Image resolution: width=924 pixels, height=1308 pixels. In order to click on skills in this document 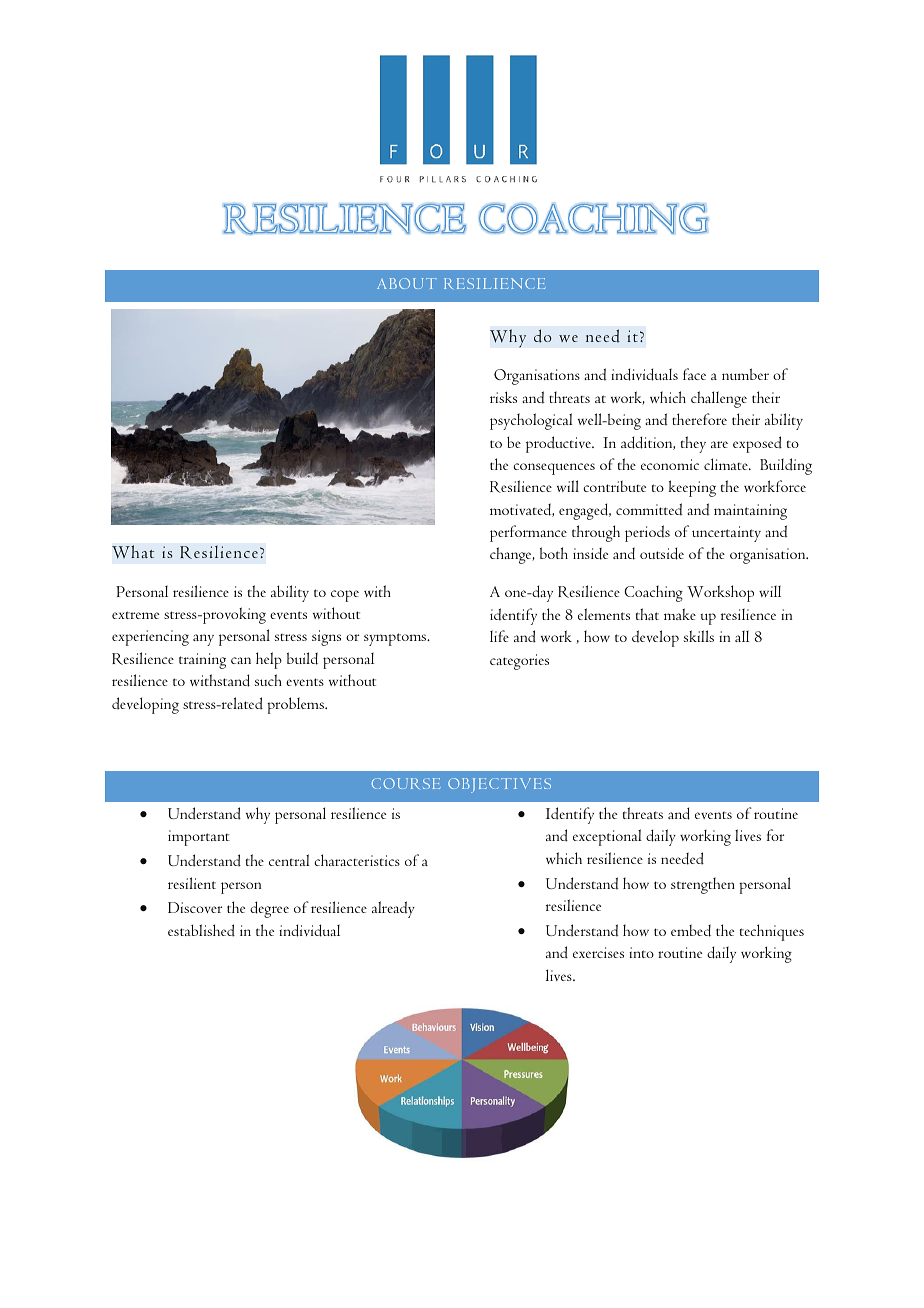, I will do `click(699, 636)`.
